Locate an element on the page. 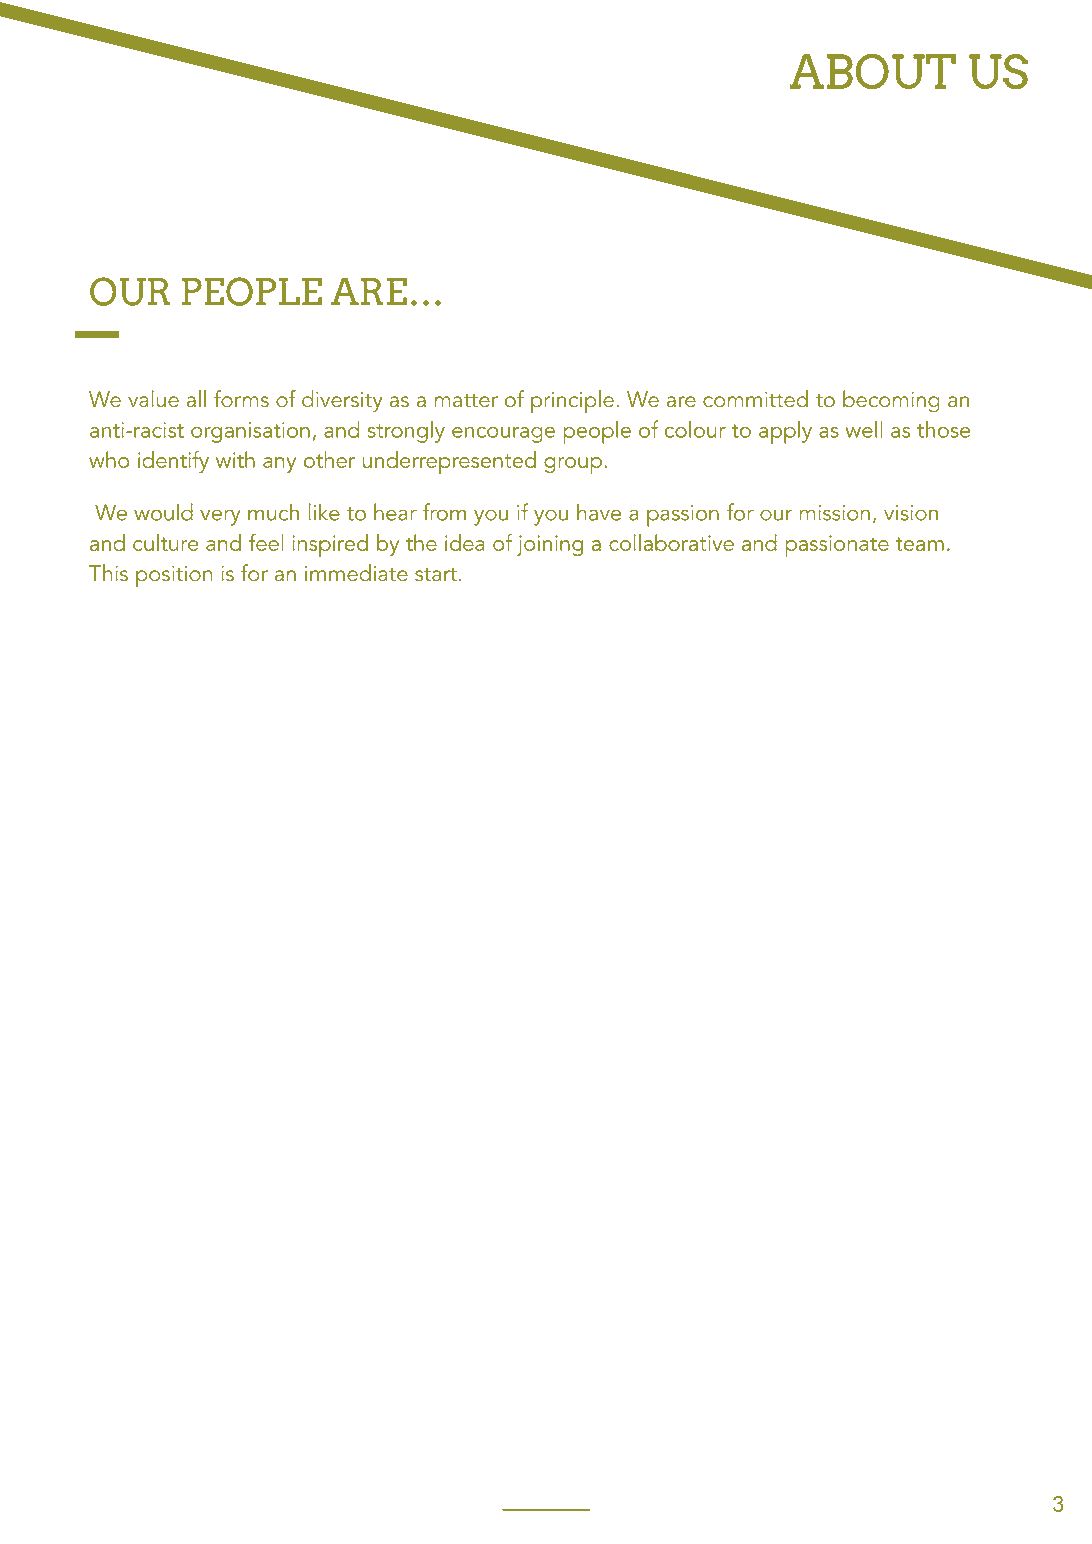 Image resolution: width=1092 pixels, height=1544 pixels. matter is located at coordinates (466, 401).
